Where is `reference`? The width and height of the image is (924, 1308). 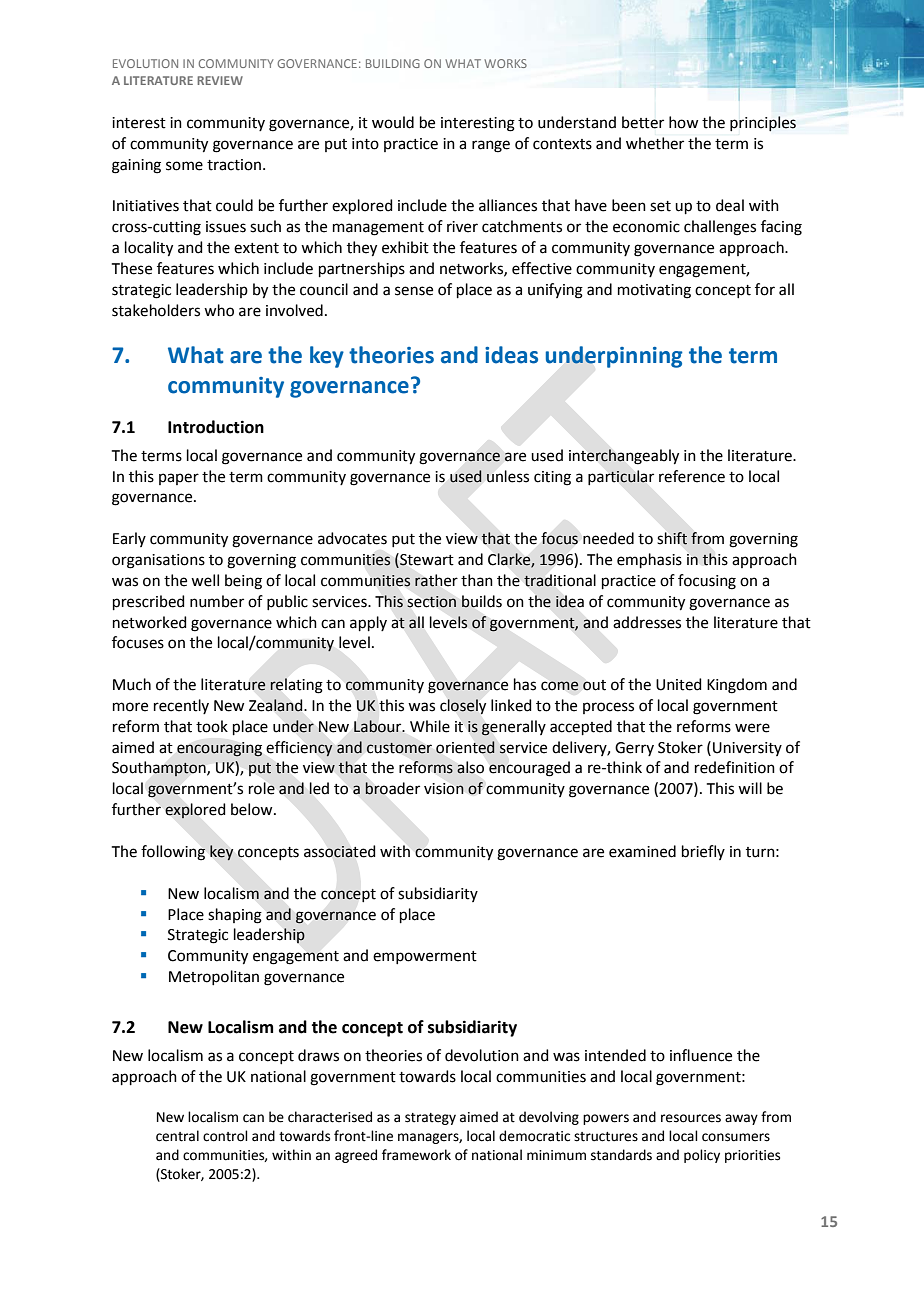 reference is located at coordinates (692, 476).
